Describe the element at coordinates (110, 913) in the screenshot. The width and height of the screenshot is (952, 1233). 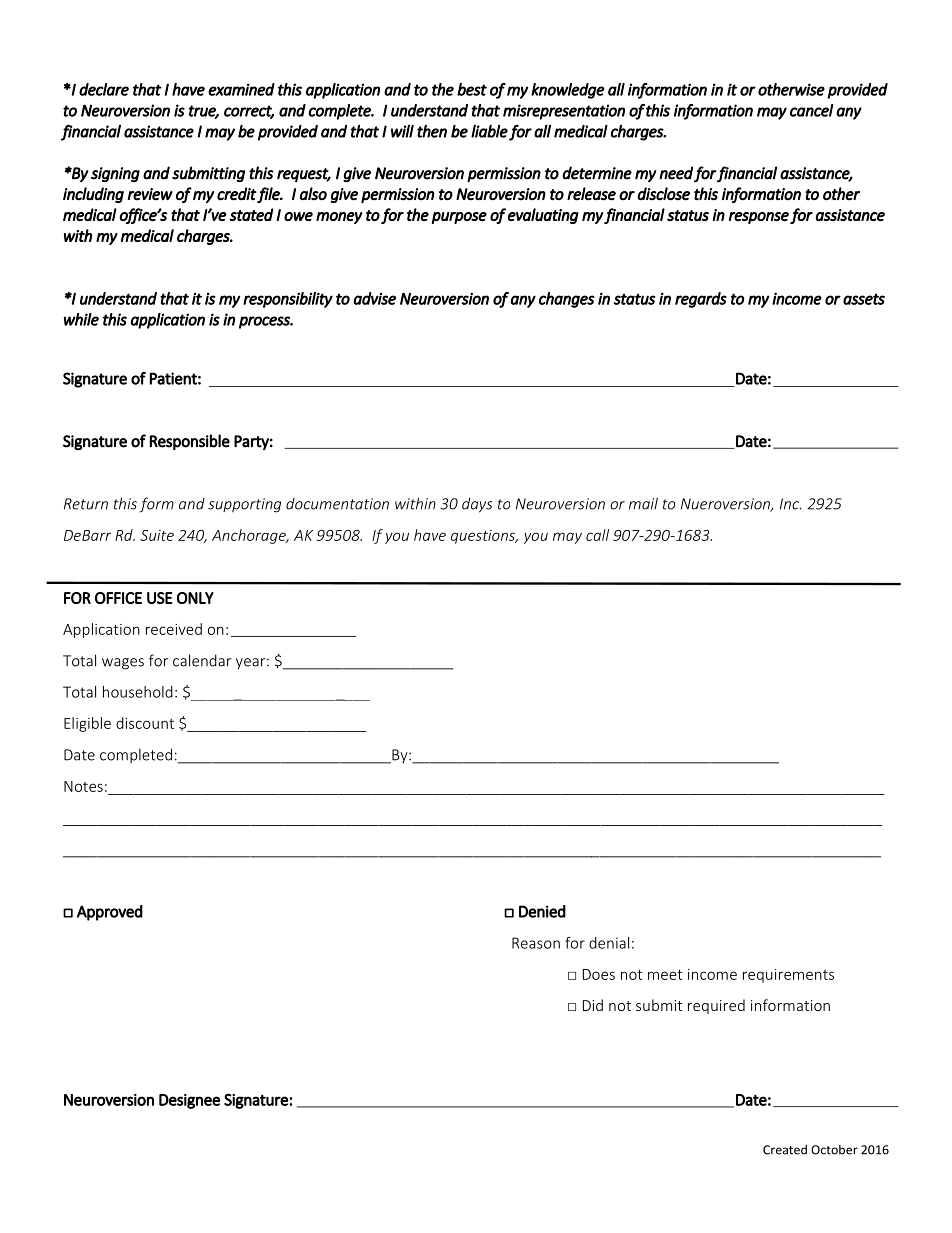
I see `Approved` at that location.
